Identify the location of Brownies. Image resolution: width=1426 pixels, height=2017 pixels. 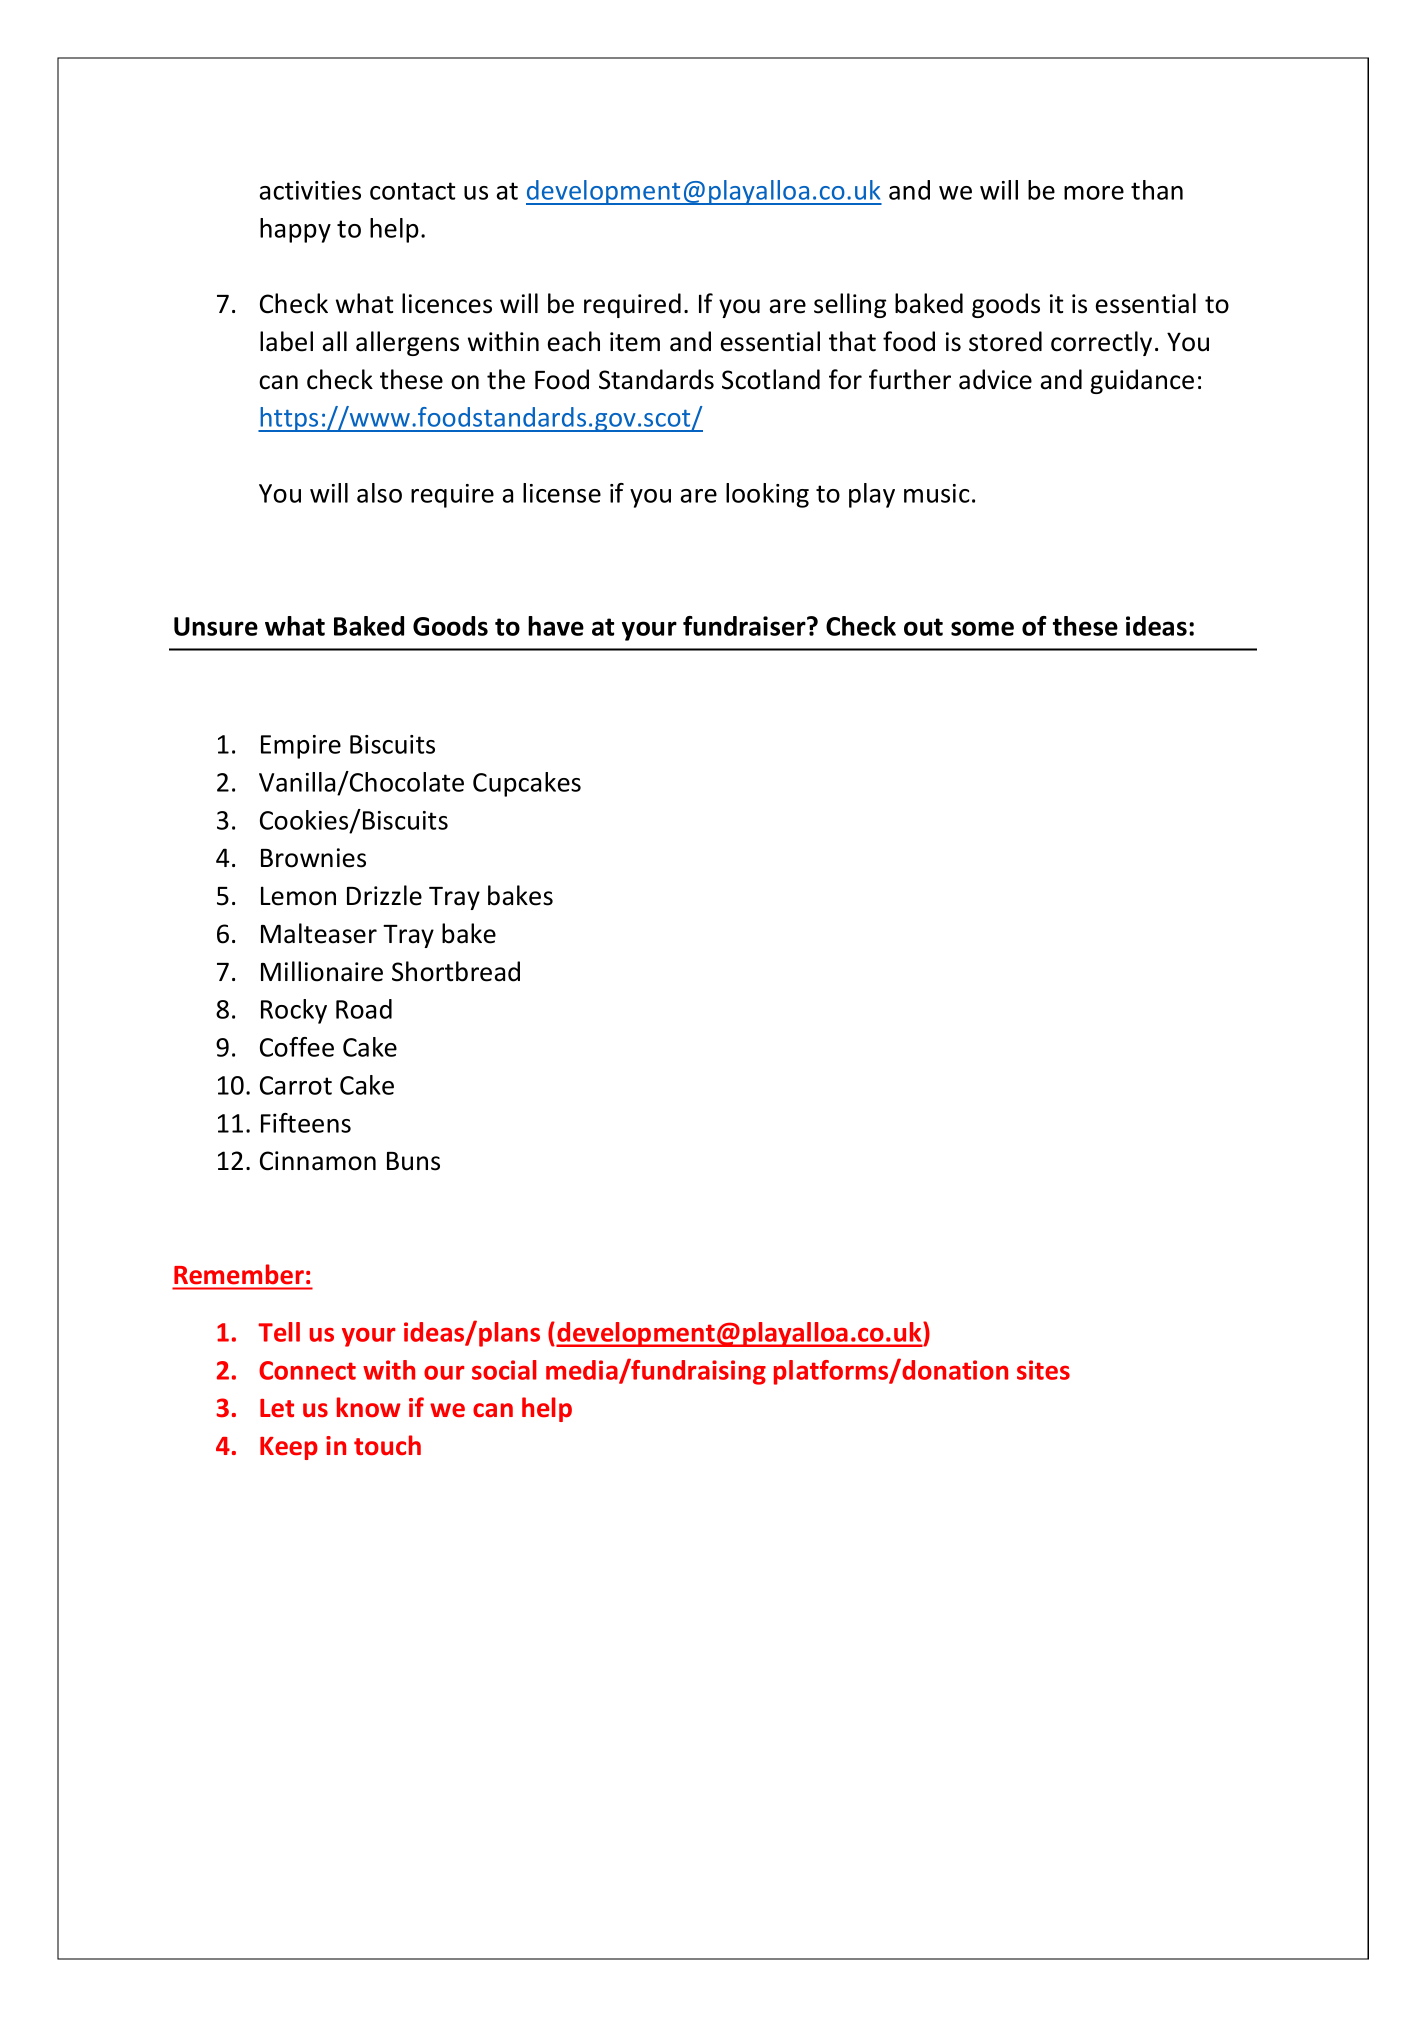
(313, 858).
